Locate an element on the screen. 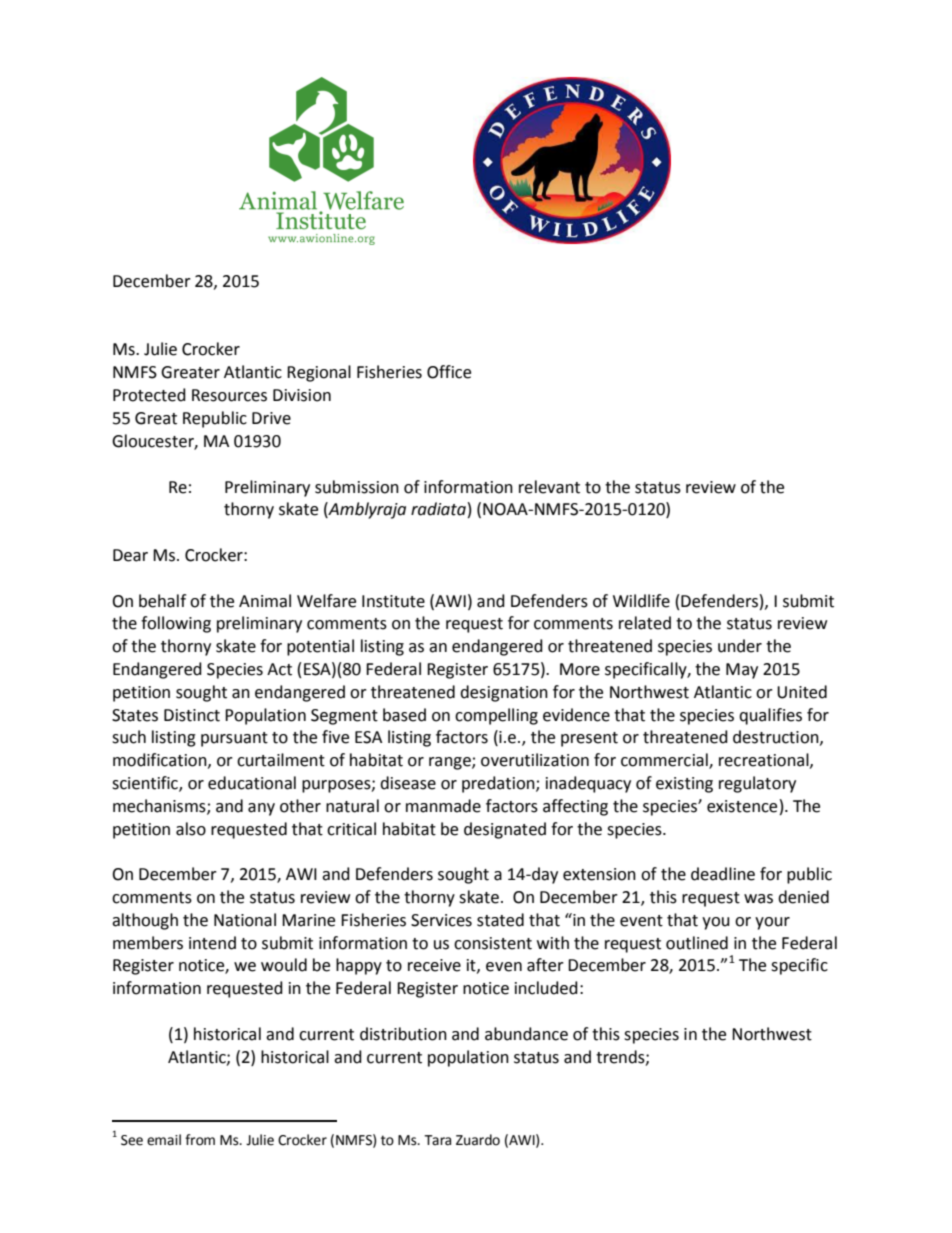  intend is located at coordinates (212, 943).
